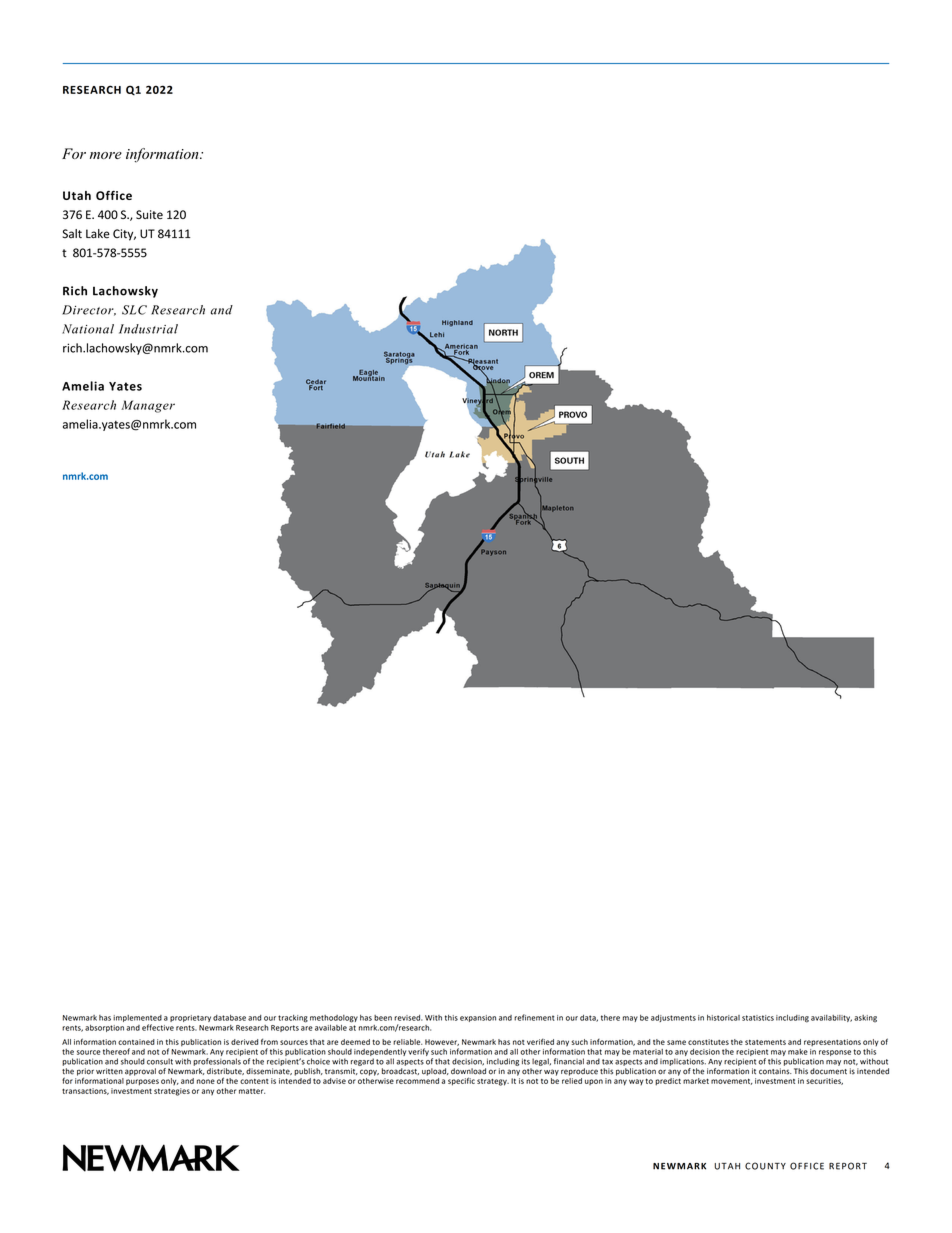  What do you see at coordinates (461, 1081) in the page?
I see `specific` at bounding box center [461, 1081].
